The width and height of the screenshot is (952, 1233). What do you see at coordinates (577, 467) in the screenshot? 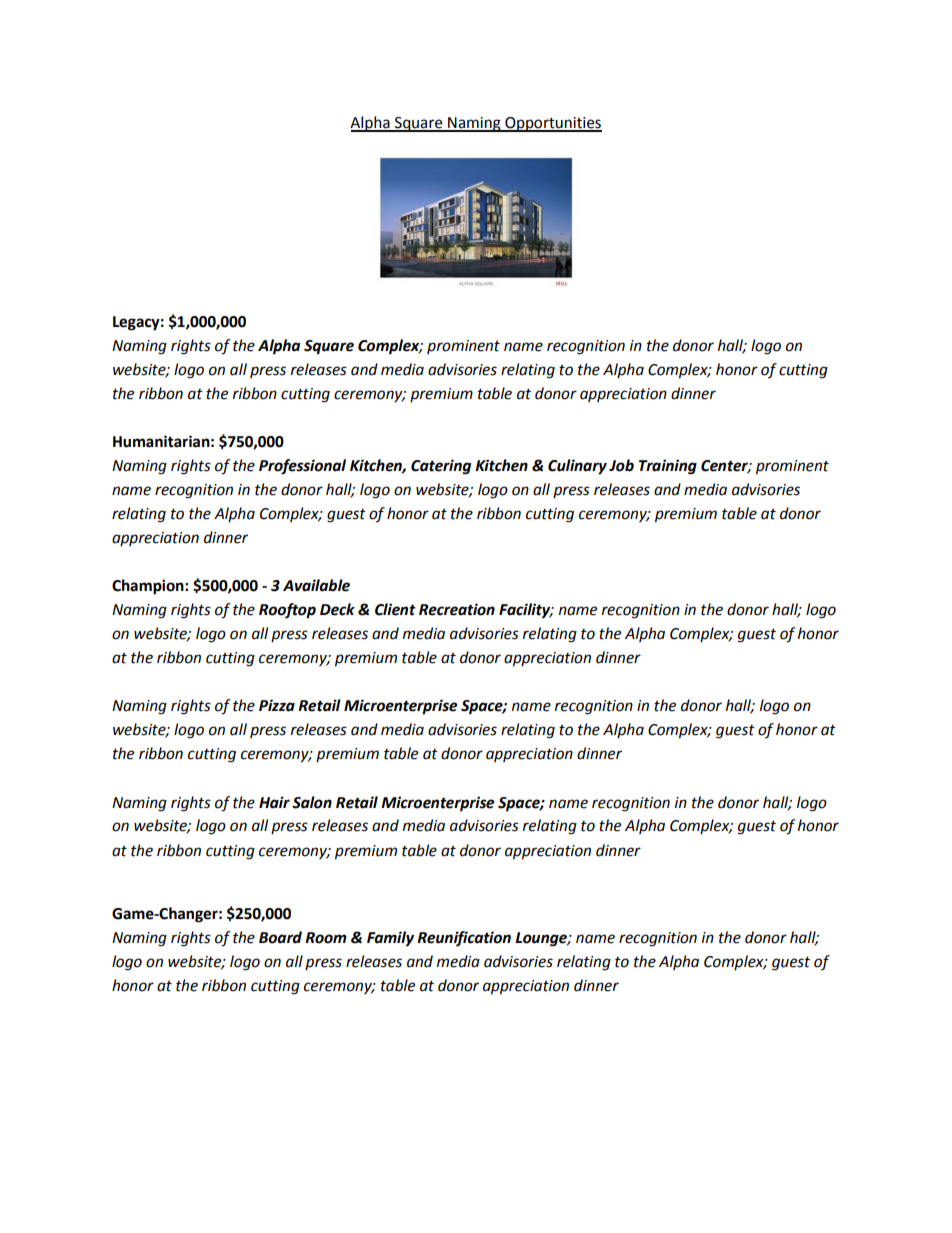
I see `Culinary` at bounding box center [577, 467].
